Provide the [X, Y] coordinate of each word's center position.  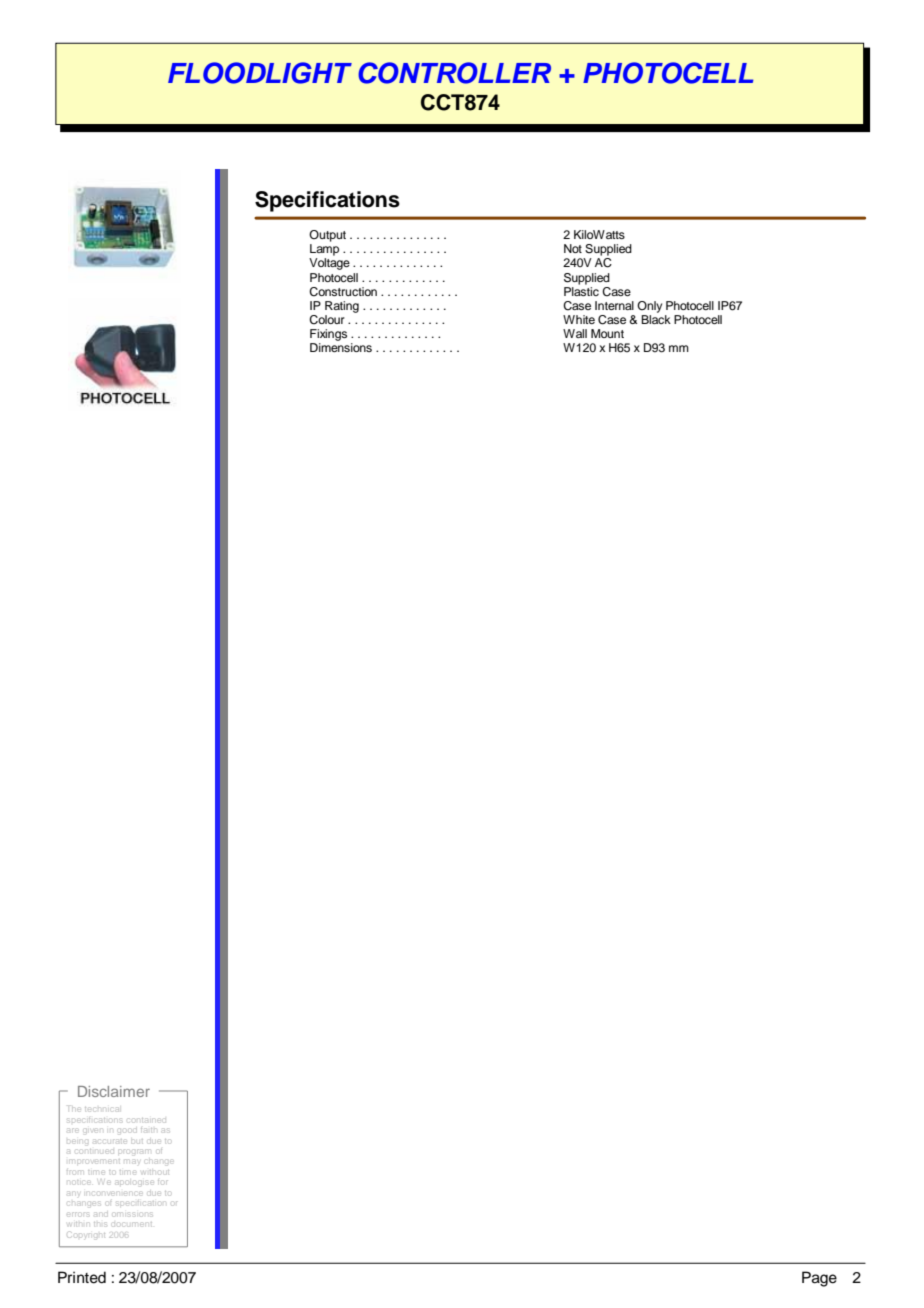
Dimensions [341, 347]
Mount [607, 333]
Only [649, 307]
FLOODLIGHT [260, 73]
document [133, 1224]
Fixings [328, 335]
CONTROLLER [454, 73]
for [163, 1180]
